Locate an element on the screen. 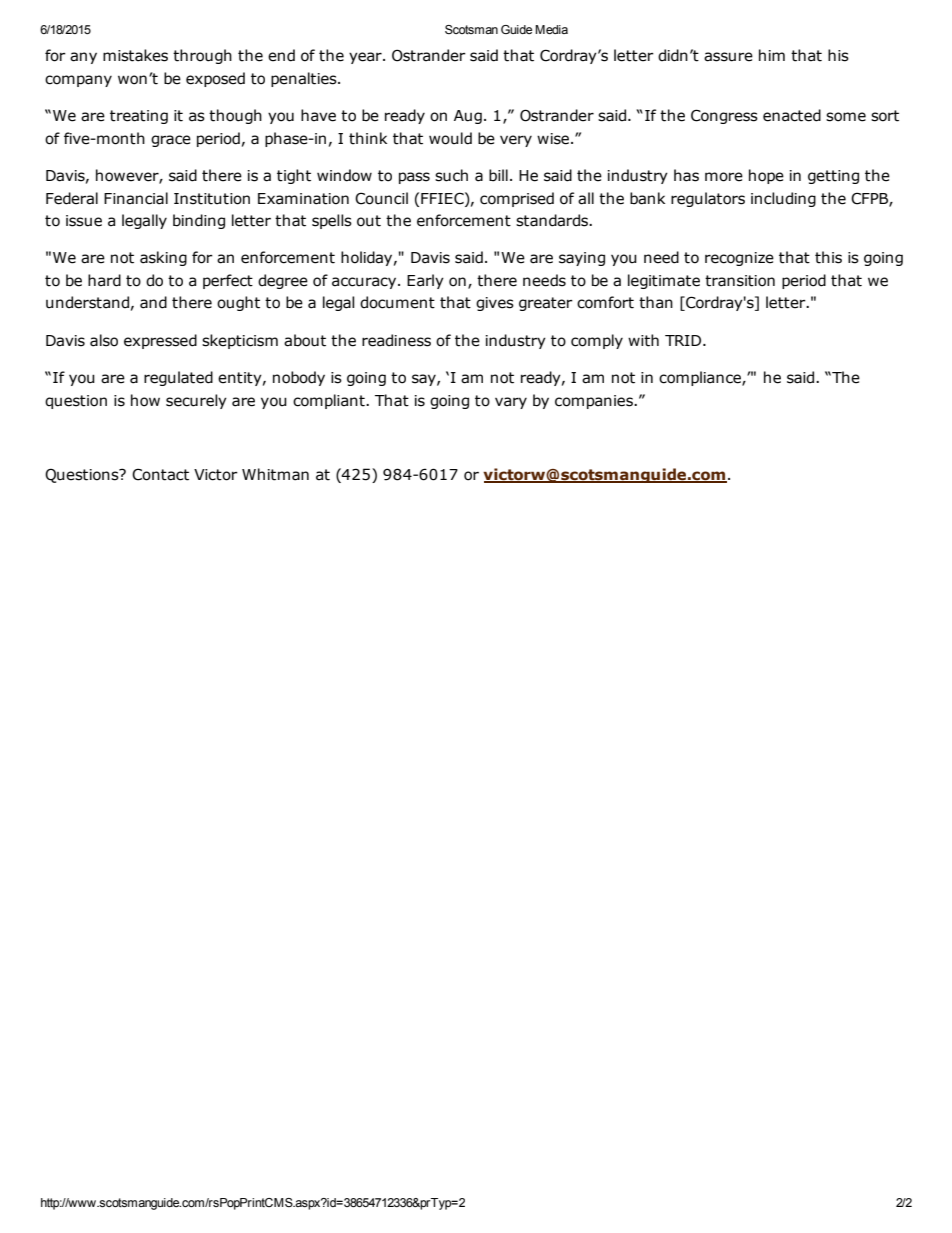 The height and width of the screenshot is (1233, 952). companies is located at coordinates (595, 402).
